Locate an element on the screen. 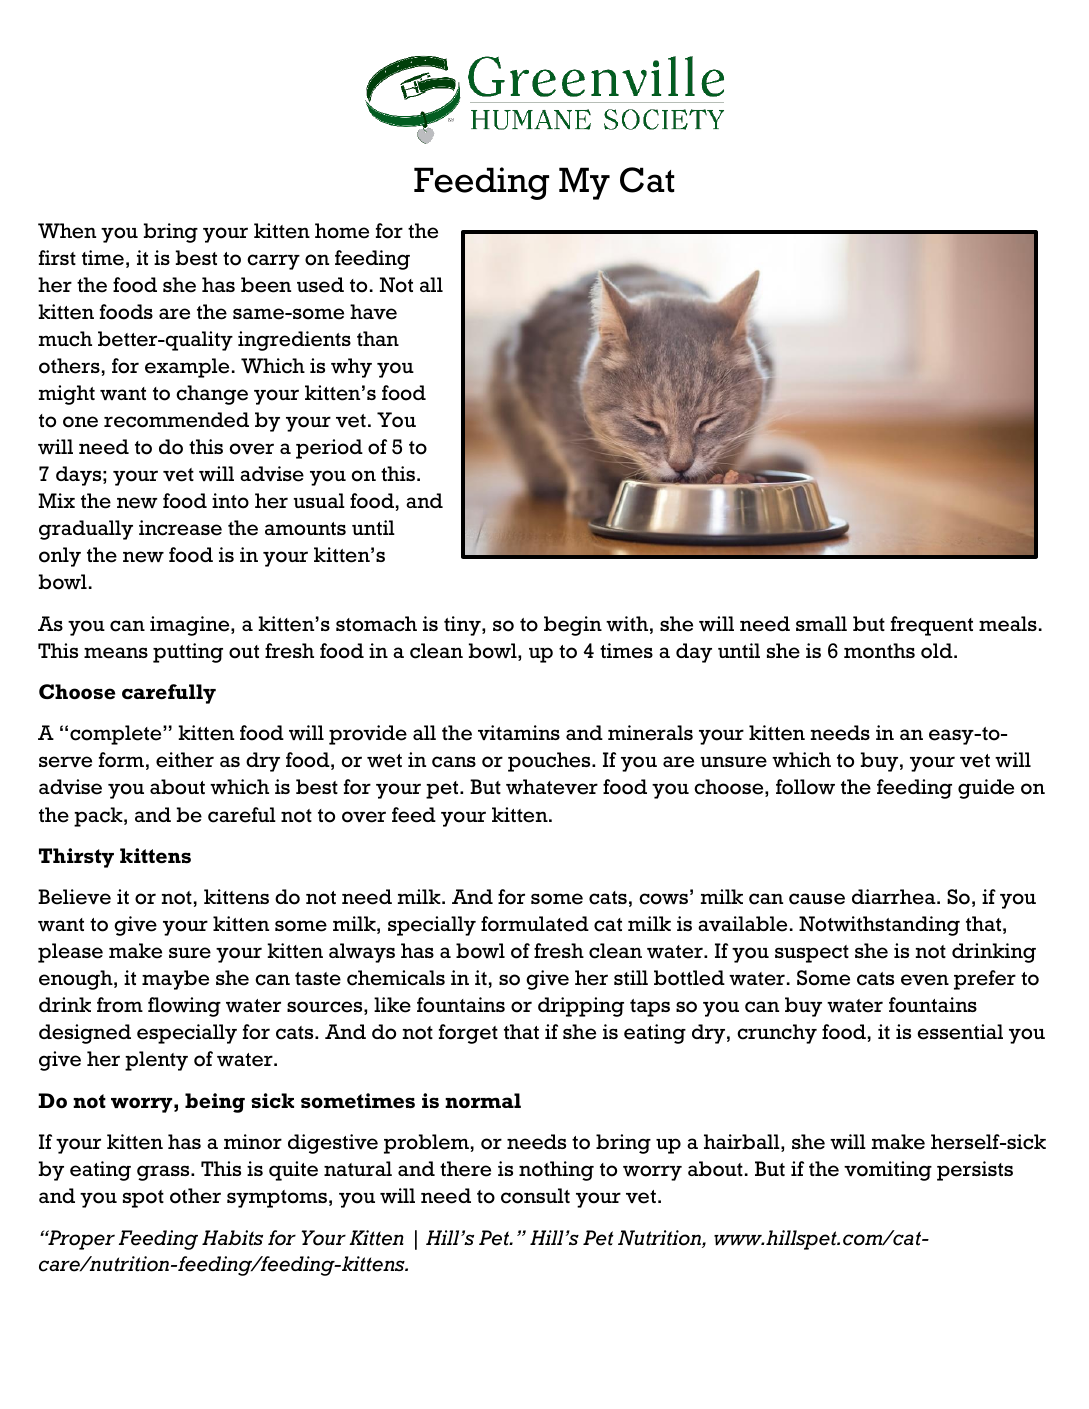 The height and width of the screenshot is (1409, 1089). carry is located at coordinates (273, 262).
